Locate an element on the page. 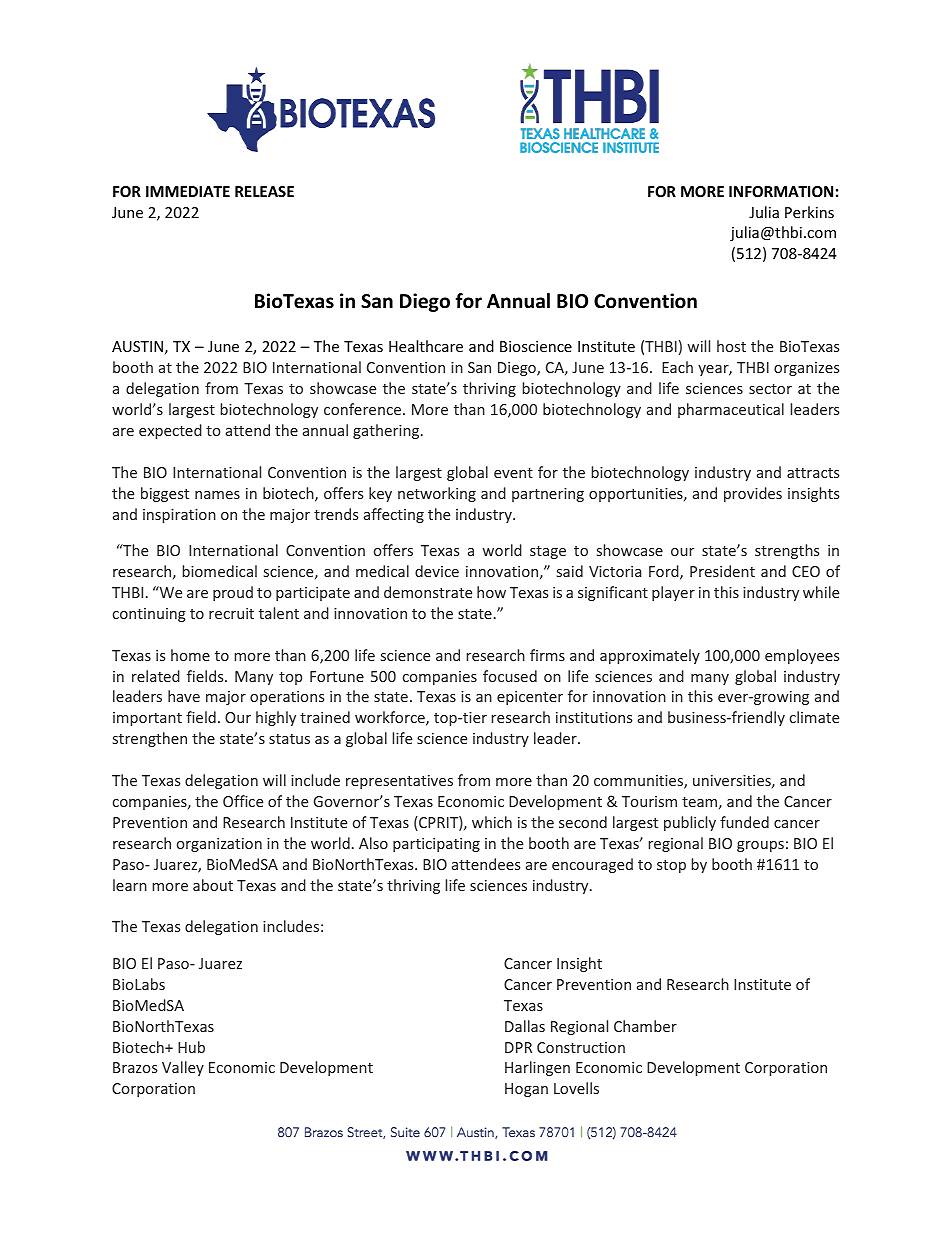  pharmaceutical is located at coordinates (731, 410).
